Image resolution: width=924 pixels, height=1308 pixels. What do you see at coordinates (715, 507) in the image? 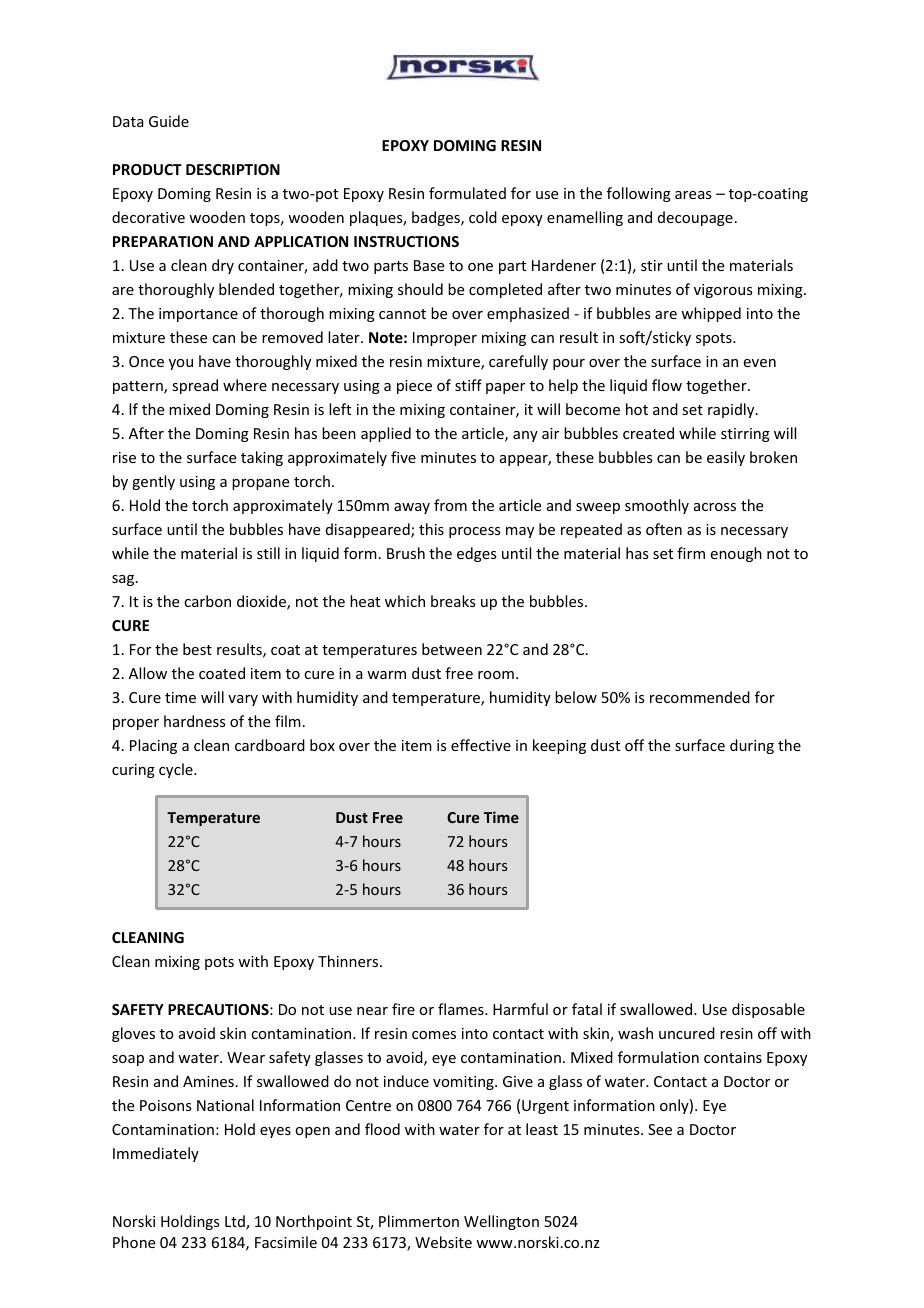
I see `across` at bounding box center [715, 507].
